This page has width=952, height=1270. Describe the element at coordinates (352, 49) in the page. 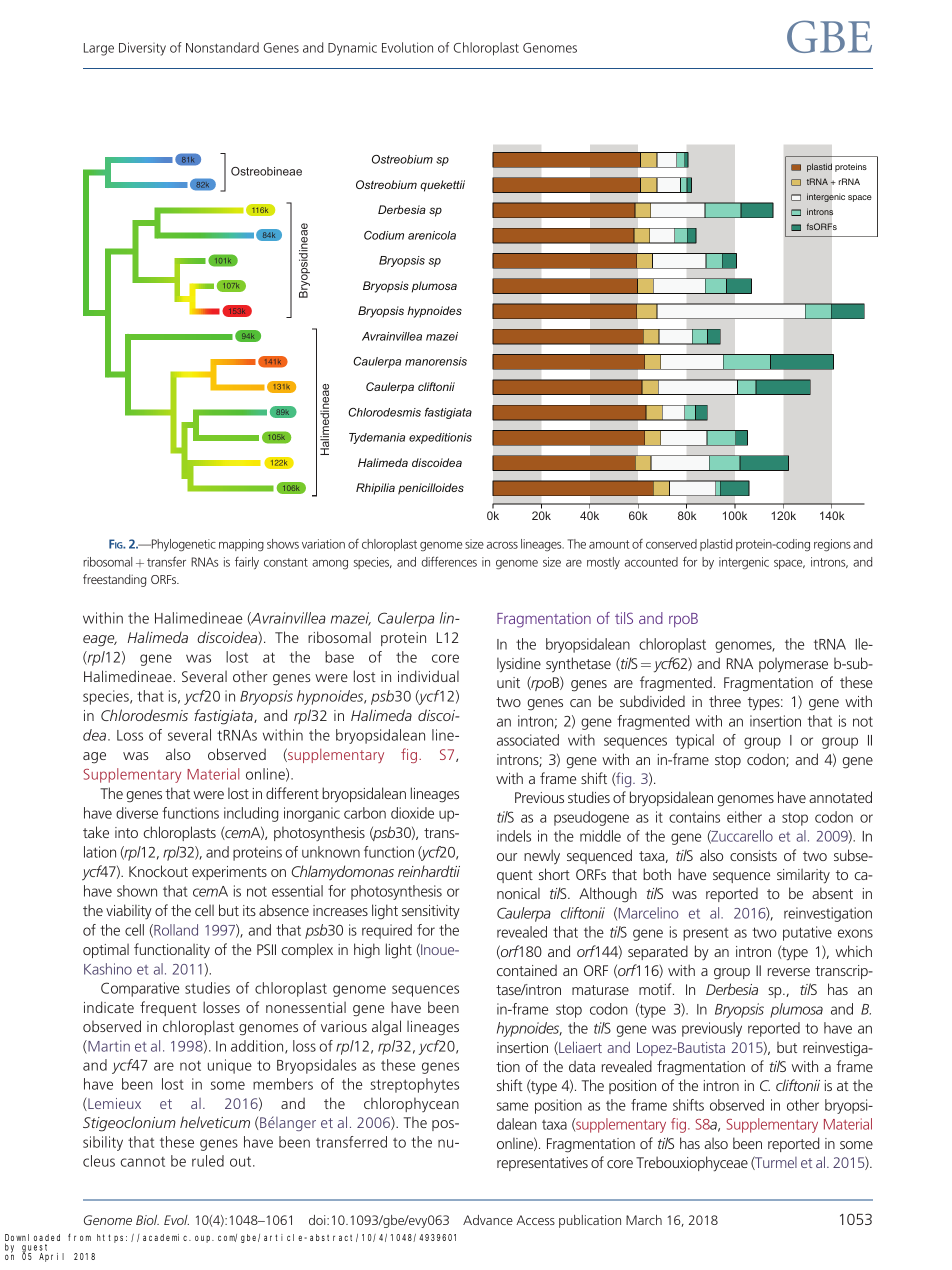

I see `Dynamic` at that location.
